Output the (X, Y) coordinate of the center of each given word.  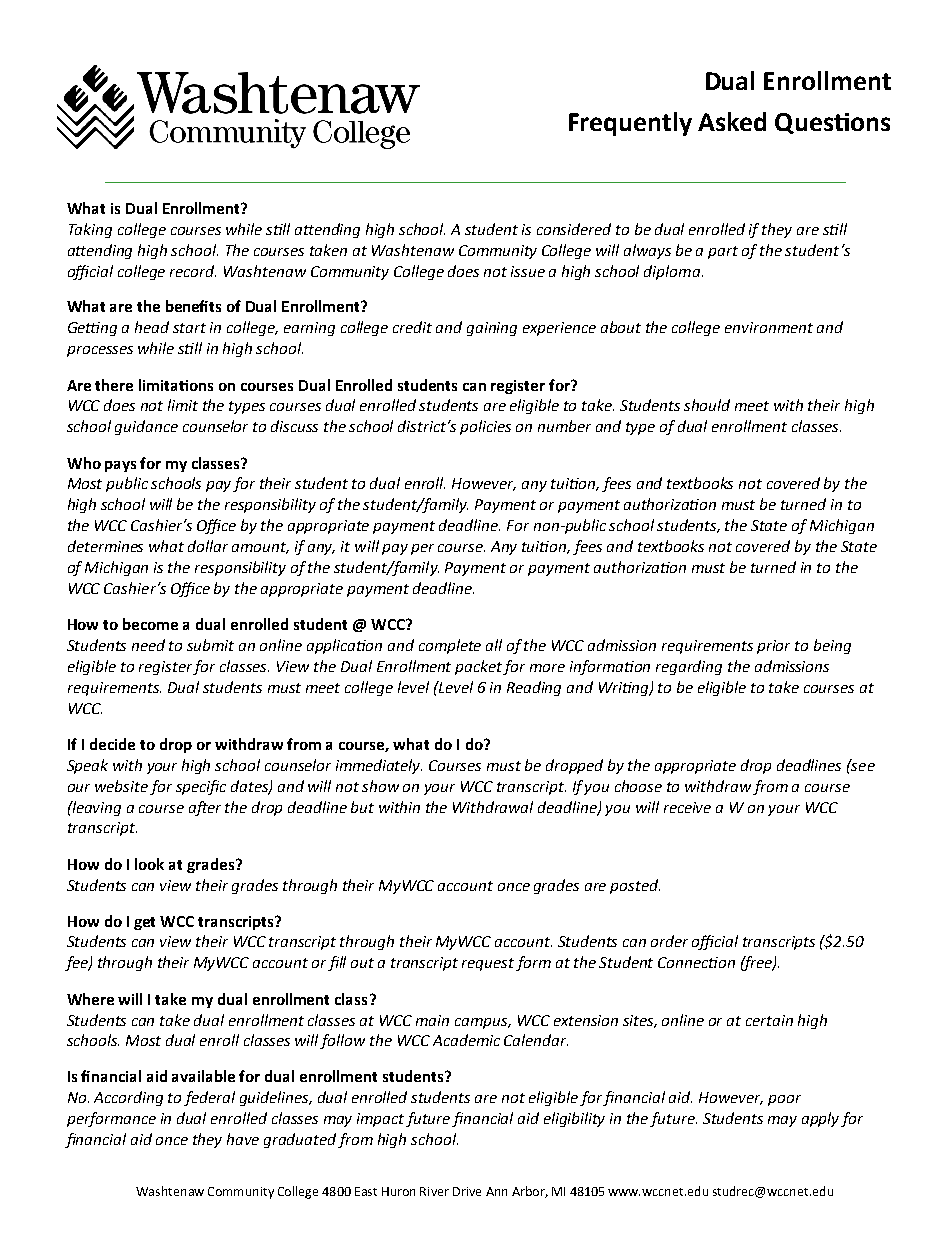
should (707, 405)
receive (687, 807)
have (243, 1139)
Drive (467, 1191)
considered (574, 229)
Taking (90, 230)
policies (485, 427)
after (205, 808)
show (380, 786)
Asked (732, 121)
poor (784, 1100)
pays (120, 466)
